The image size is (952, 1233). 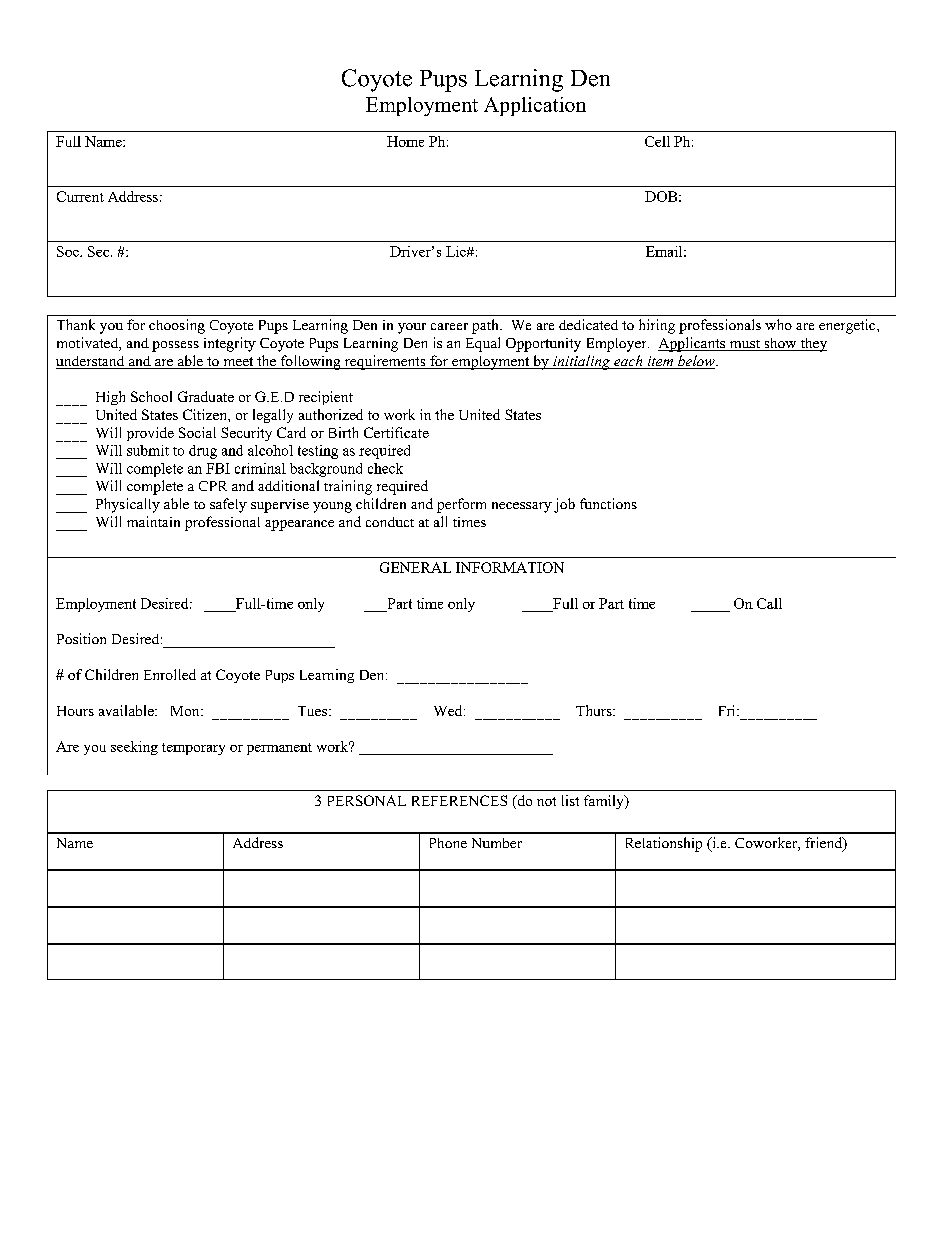 I want to click on functions, so click(x=608, y=503).
